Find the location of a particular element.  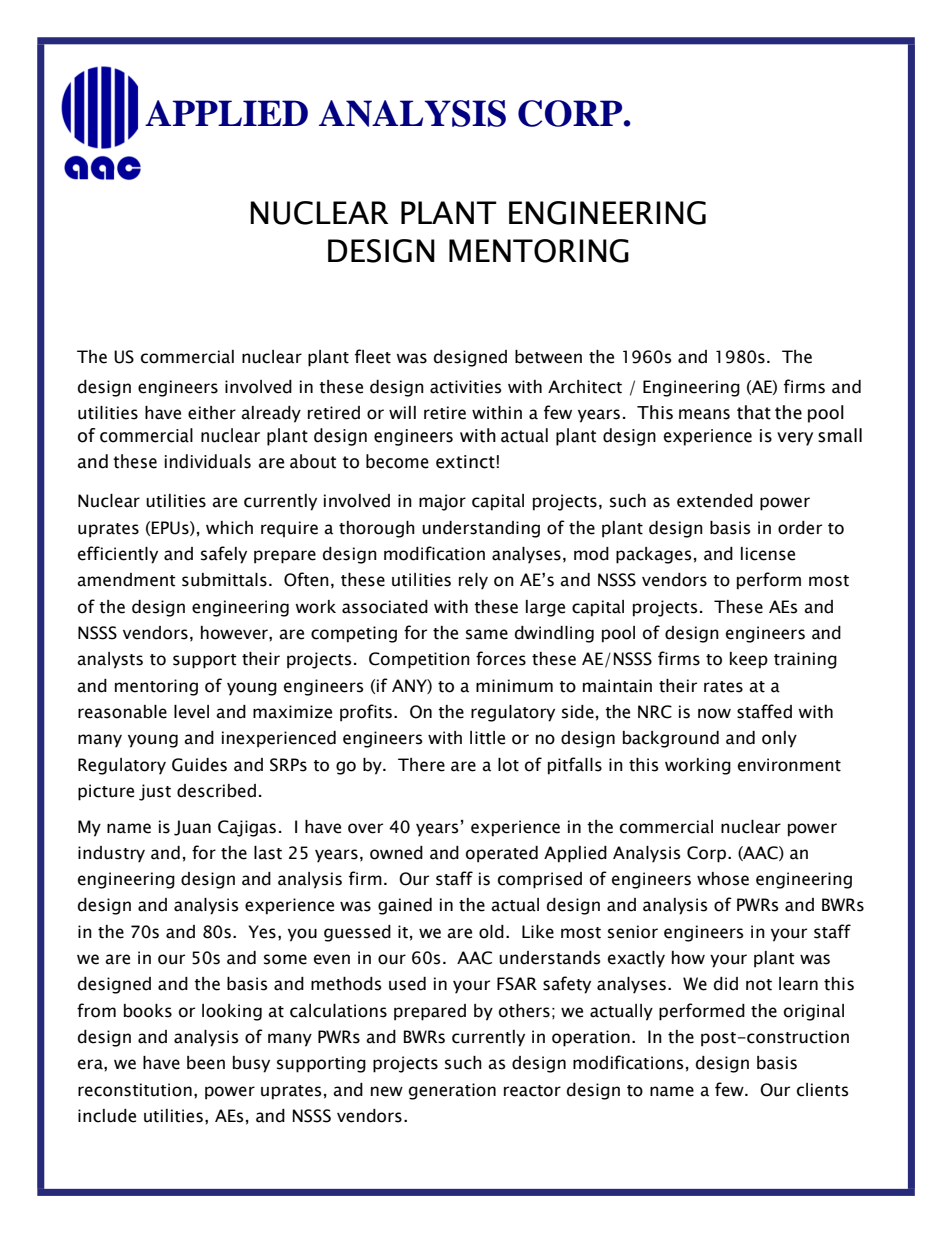

same is located at coordinates (487, 634).
